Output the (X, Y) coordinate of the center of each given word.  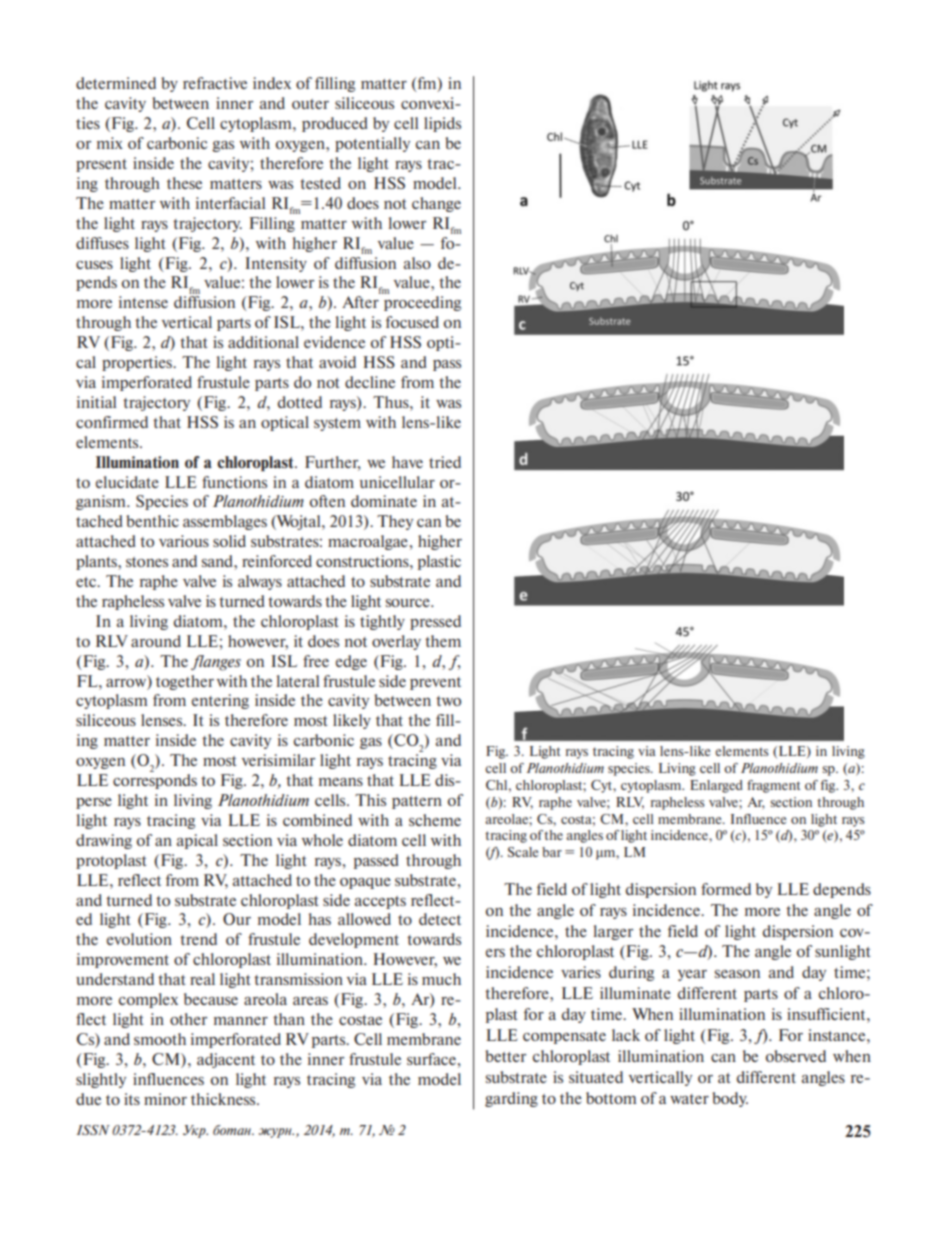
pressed (435, 622)
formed (726, 889)
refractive (215, 83)
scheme (435, 820)
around (156, 641)
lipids (442, 124)
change (436, 204)
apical (197, 841)
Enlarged (716, 786)
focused (412, 322)
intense (143, 302)
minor (165, 1099)
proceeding (422, 303)
